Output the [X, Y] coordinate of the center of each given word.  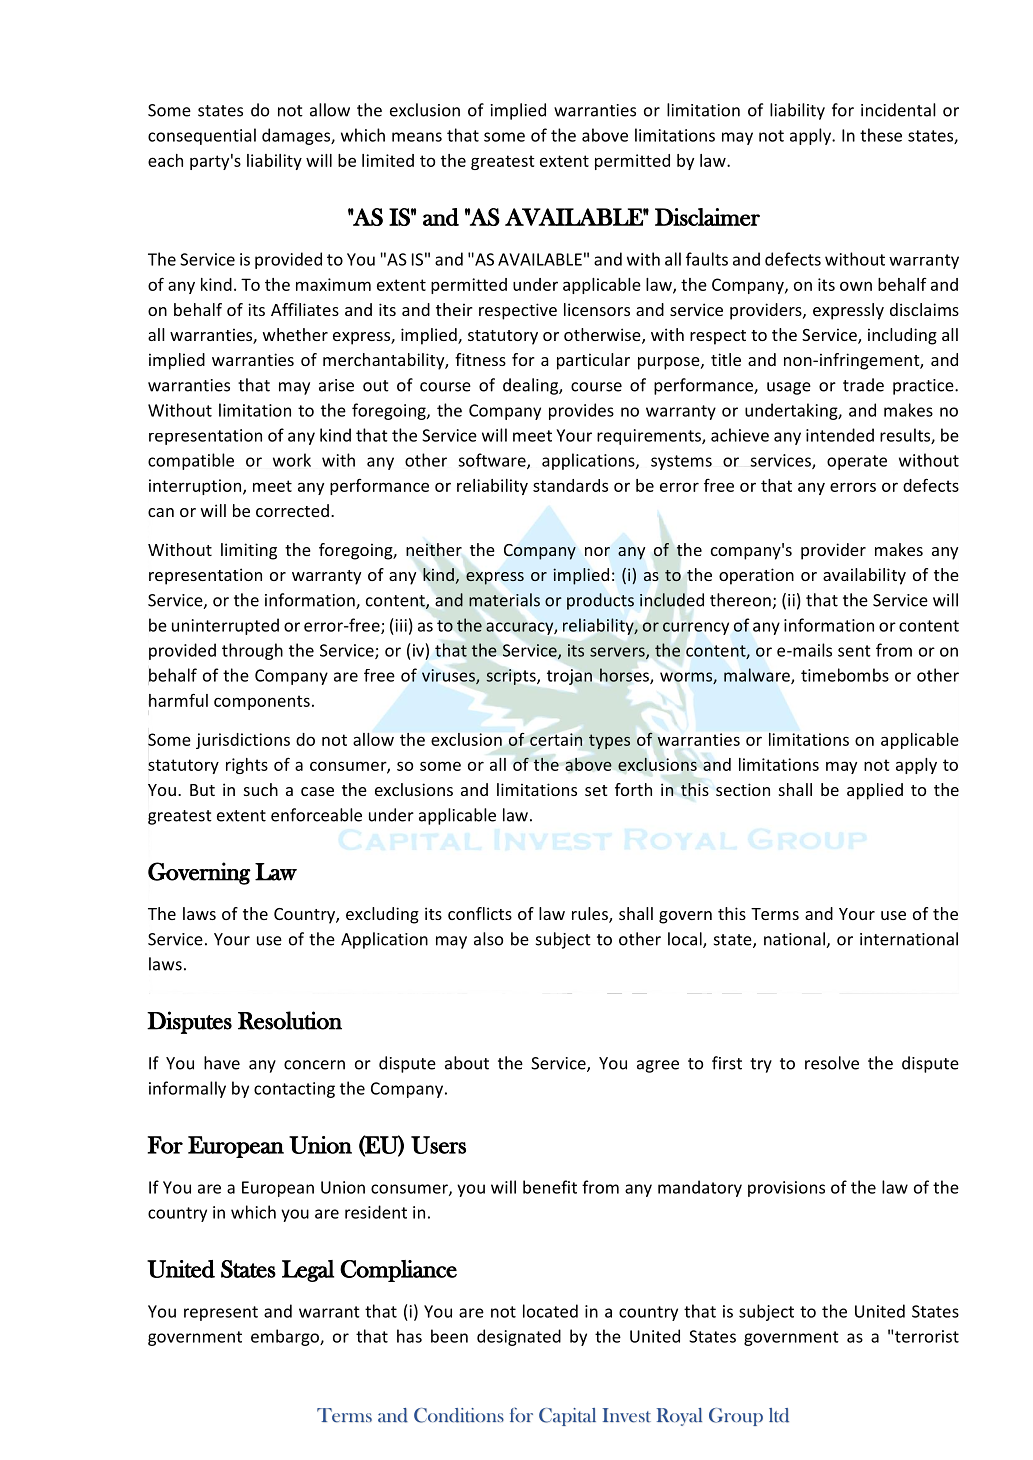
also [488, 939]
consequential [202, 136]
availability [864, 576]
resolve [832, 1063]
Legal [308, 1271]
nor [597, 551]
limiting [249, 551]
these [881, 135]
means [417, 137]
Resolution [290, 1020]
